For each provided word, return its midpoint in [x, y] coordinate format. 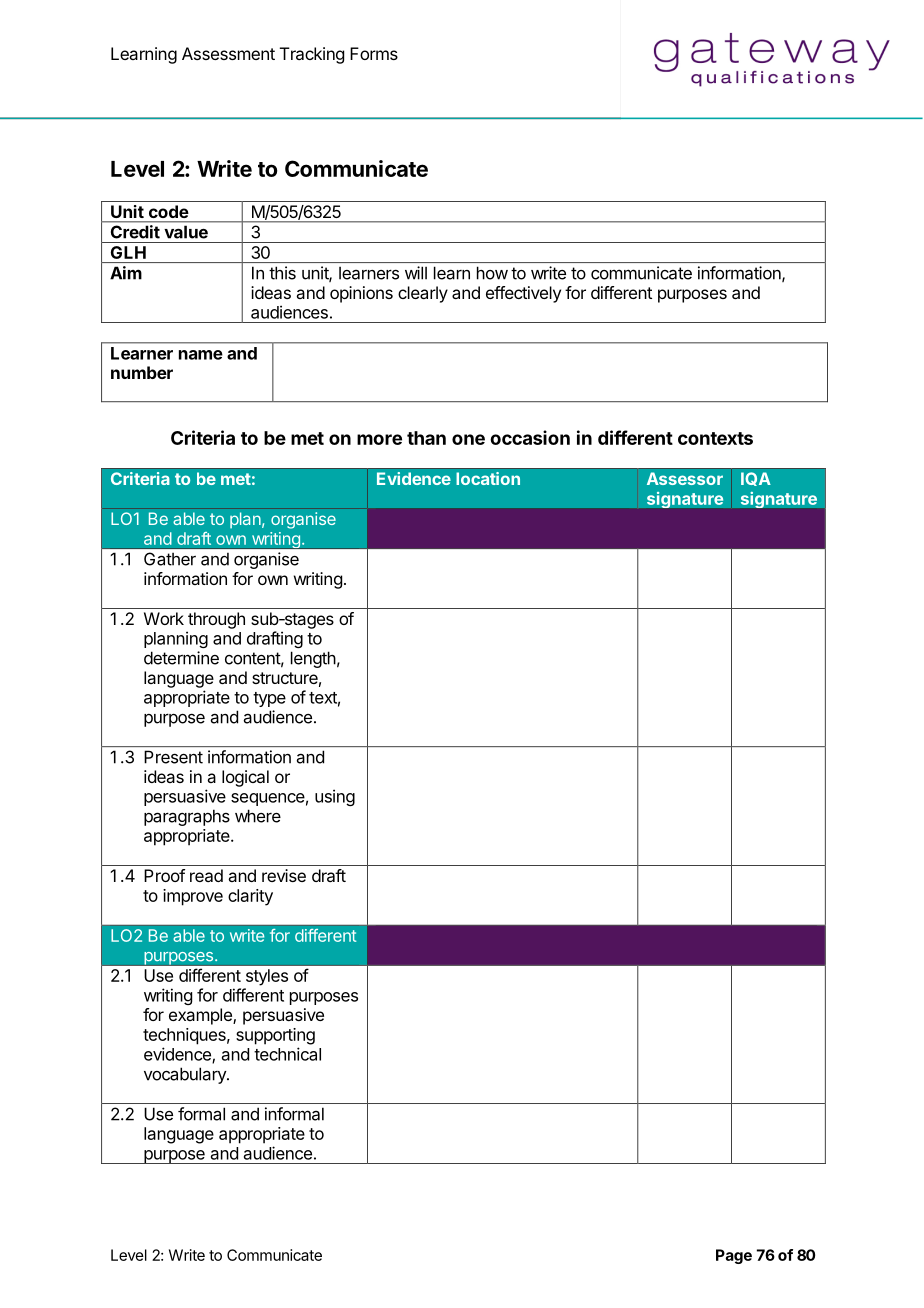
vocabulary [186, 1075]
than [426, 438]
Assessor [685, 478]
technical [287, 1054]
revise [284, 875]
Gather [170, 559]
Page [734, 1256]
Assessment [228, 53]
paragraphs [187, 817]
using [335, 797]
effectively [523, 294]
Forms [374, 53]
